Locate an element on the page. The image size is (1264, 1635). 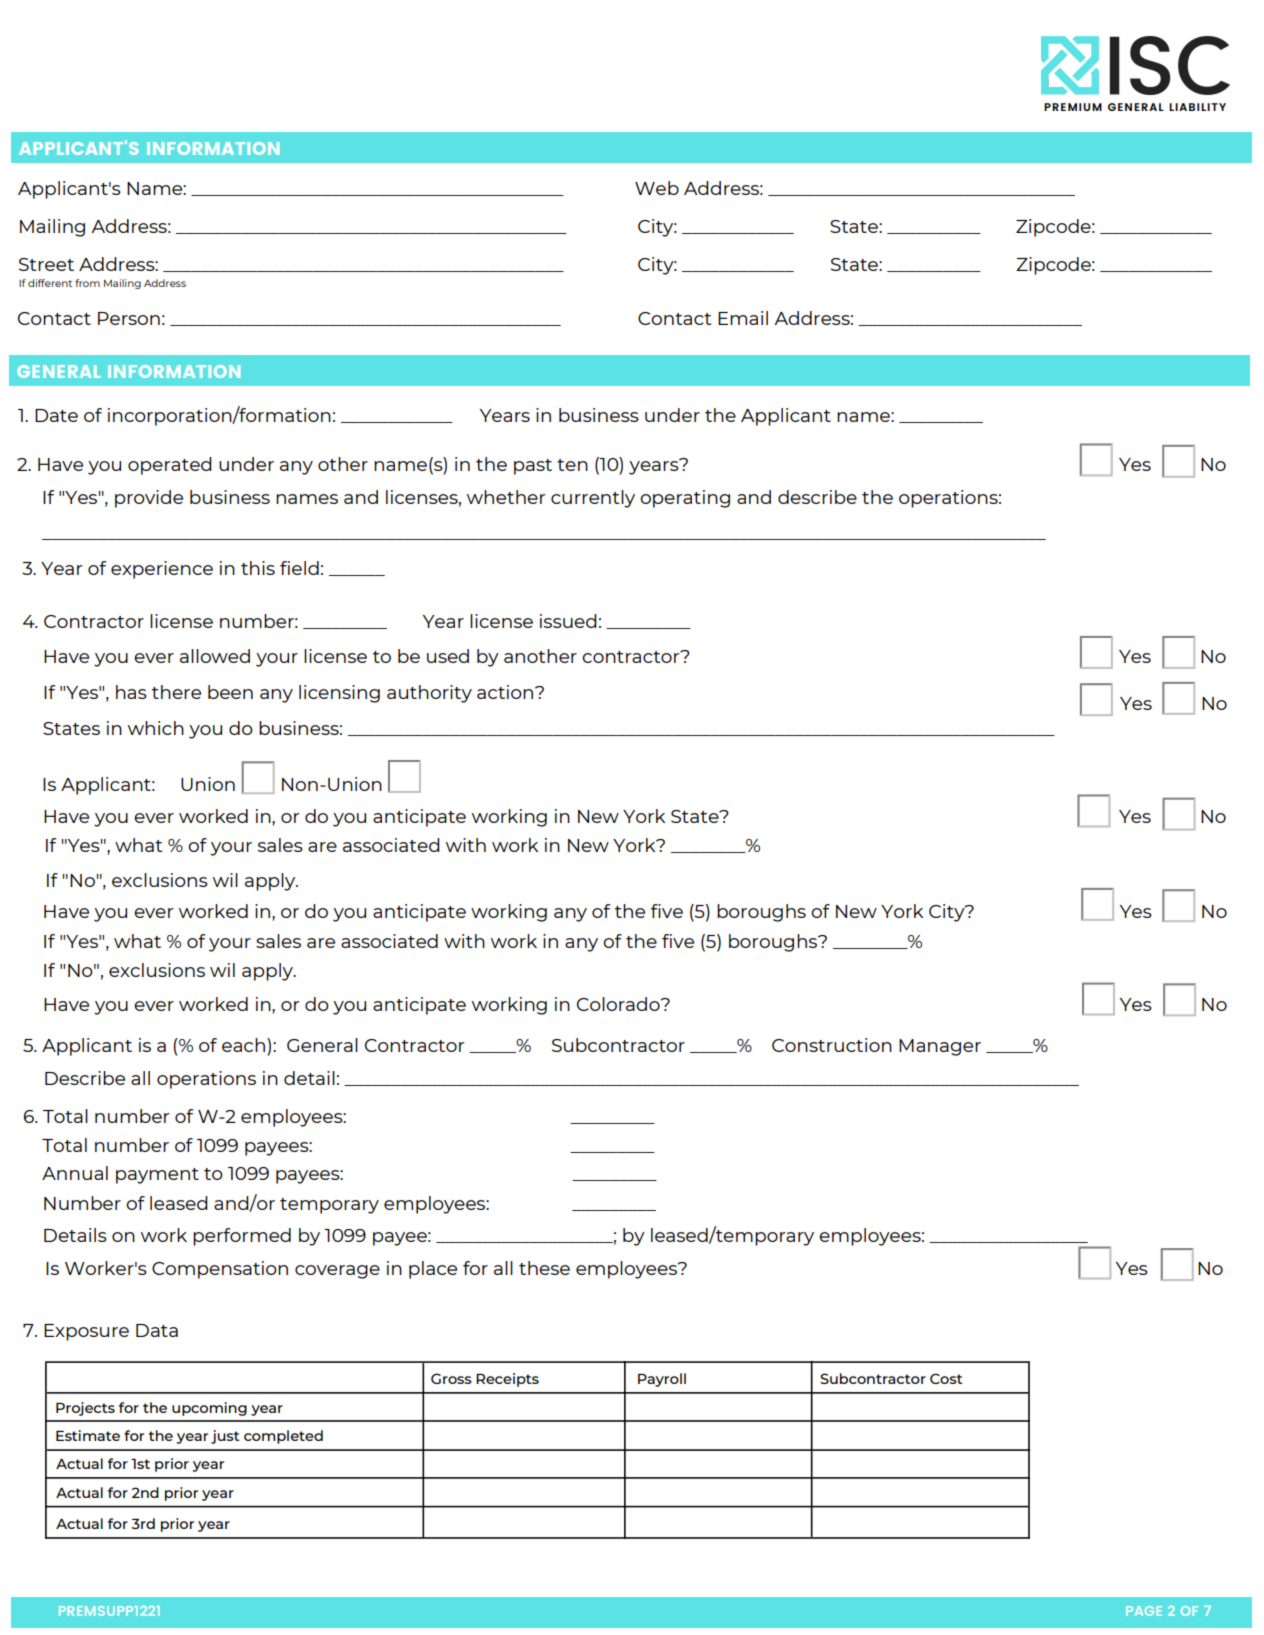
these is located at coordinates (544, 1268).
